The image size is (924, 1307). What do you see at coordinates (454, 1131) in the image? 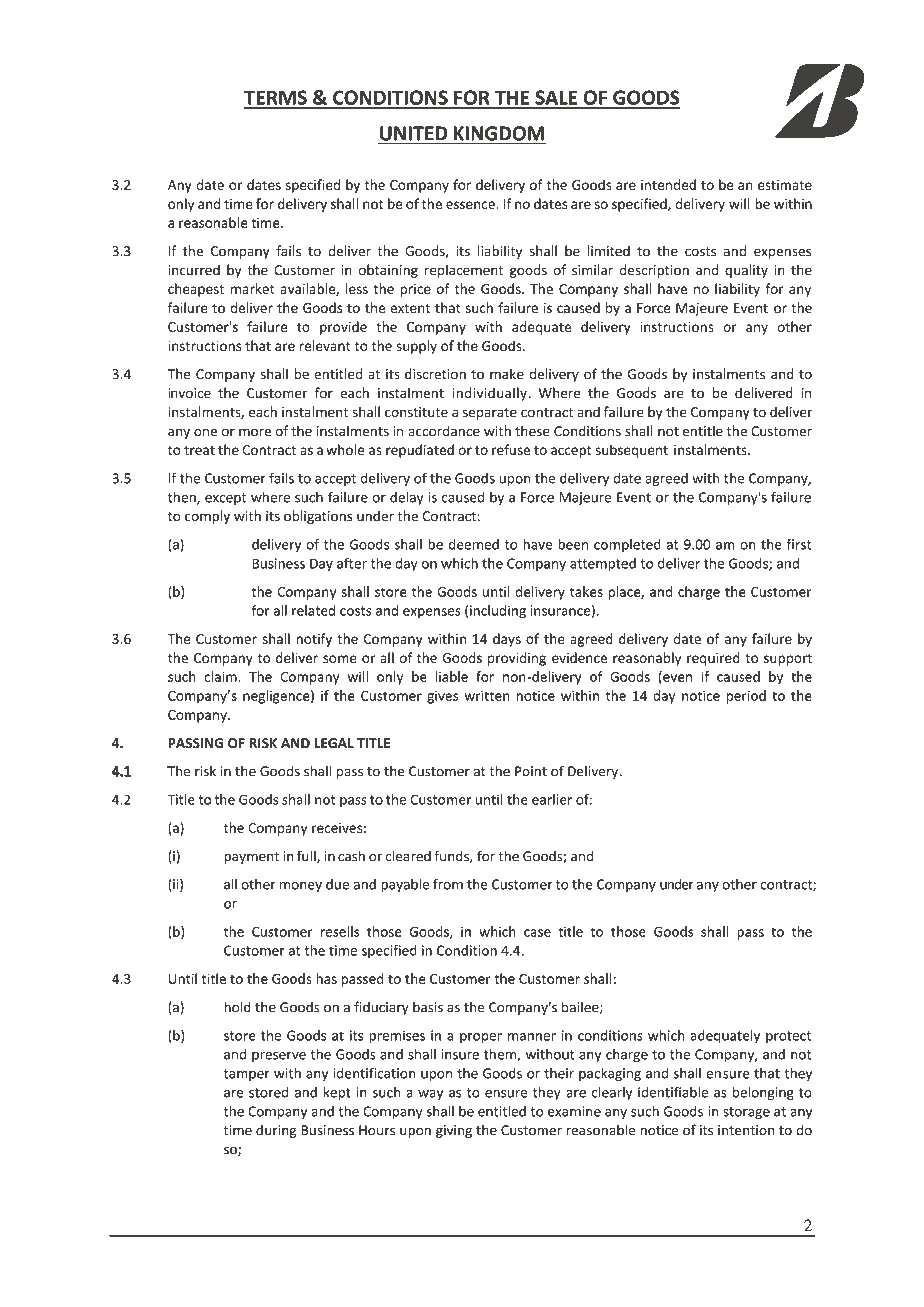
I see `giving` at bounding box center [454, 1131].
